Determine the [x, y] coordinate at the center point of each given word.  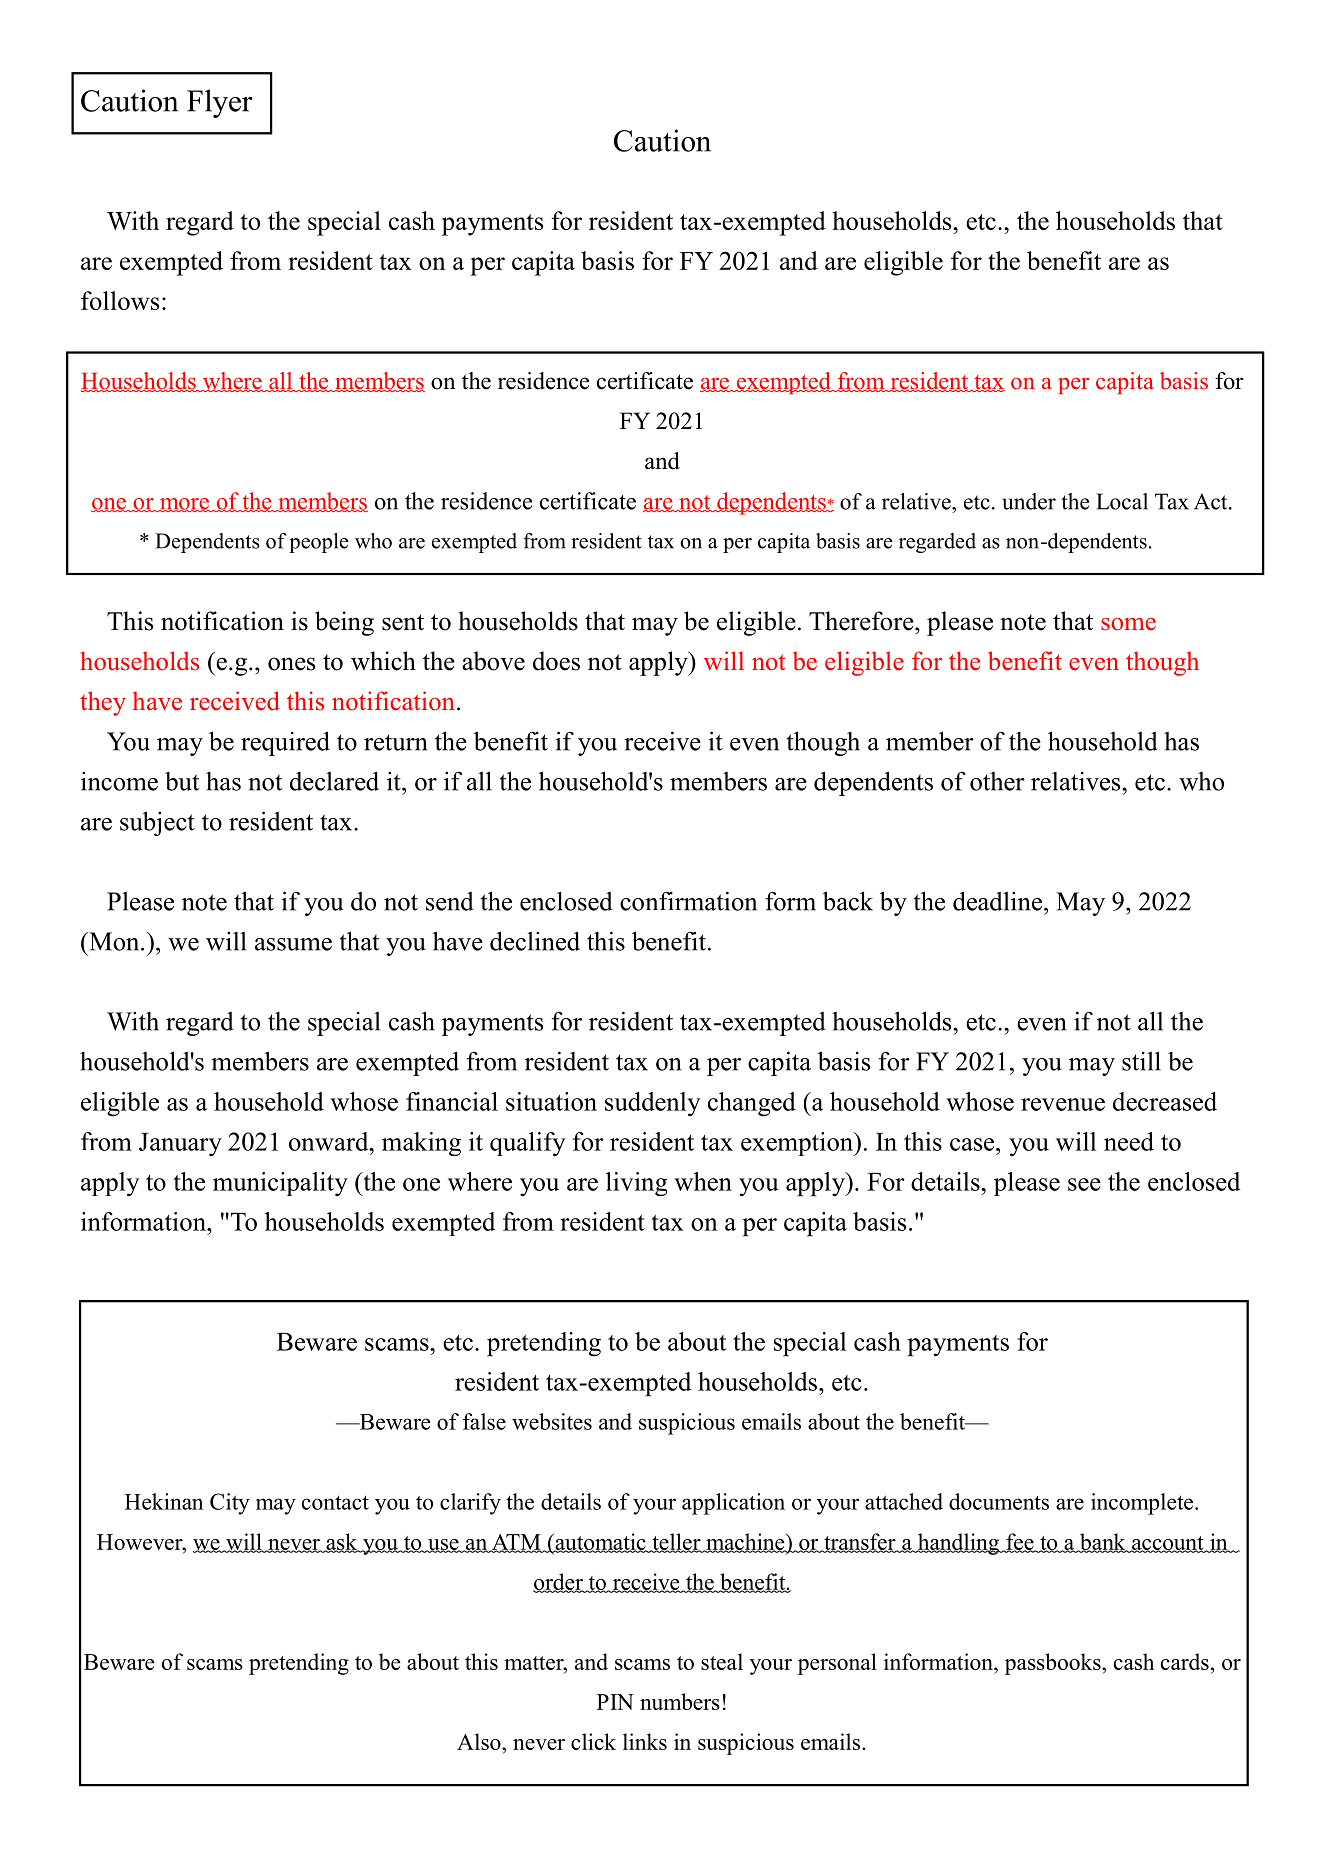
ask [342, 1542]
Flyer [220, 103]
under [1029, 501]
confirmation [688, 901]
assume [293, 944]
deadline [999, 901]
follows [120, 300]
